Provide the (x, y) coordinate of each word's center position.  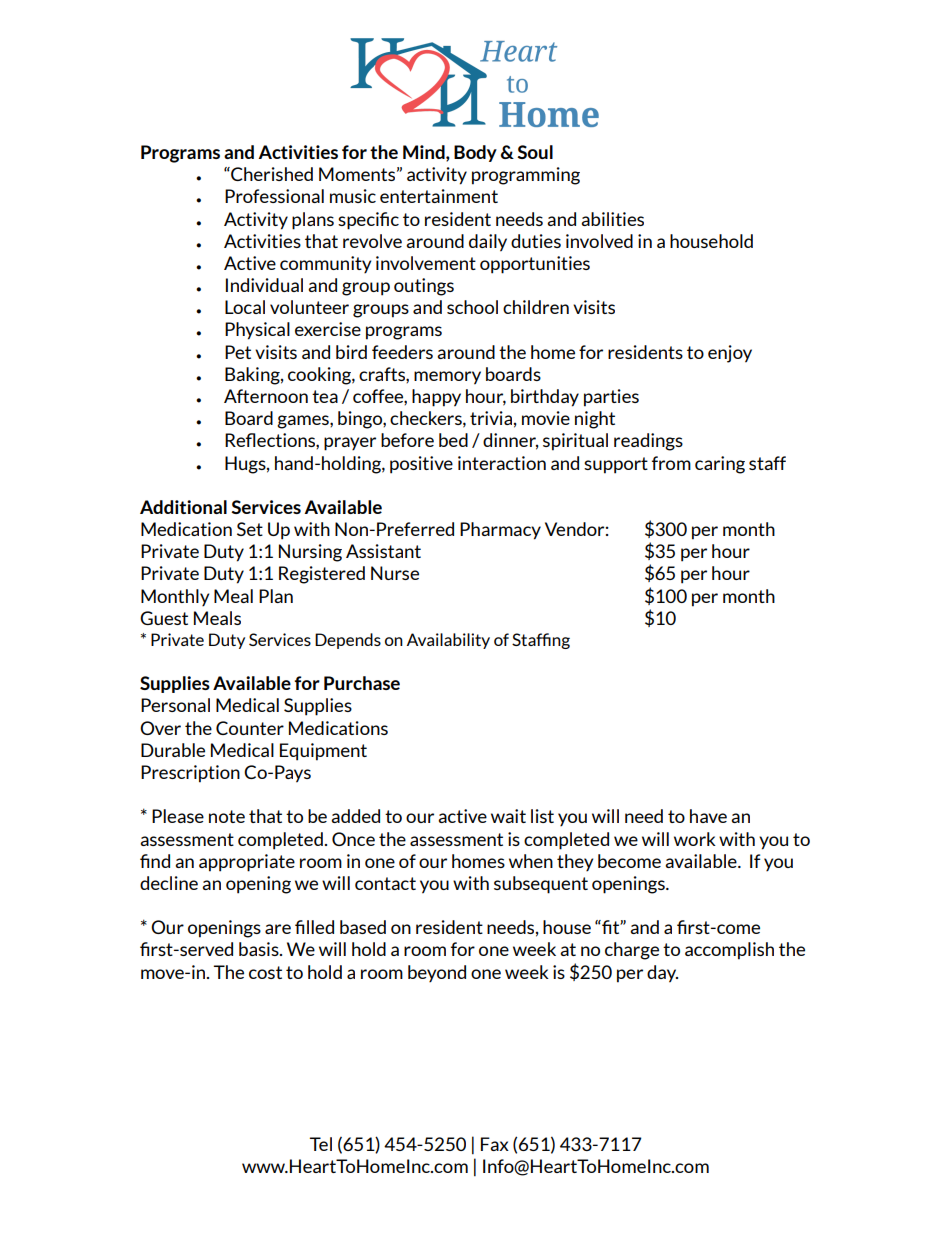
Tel (321, 1144)
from (671, 463)
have (708, 816)
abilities (612, 219)
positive (421, 465)
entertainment (439, 196)
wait (508, 816)
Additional (183, 507)
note (227, 816)
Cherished (271, 174)
